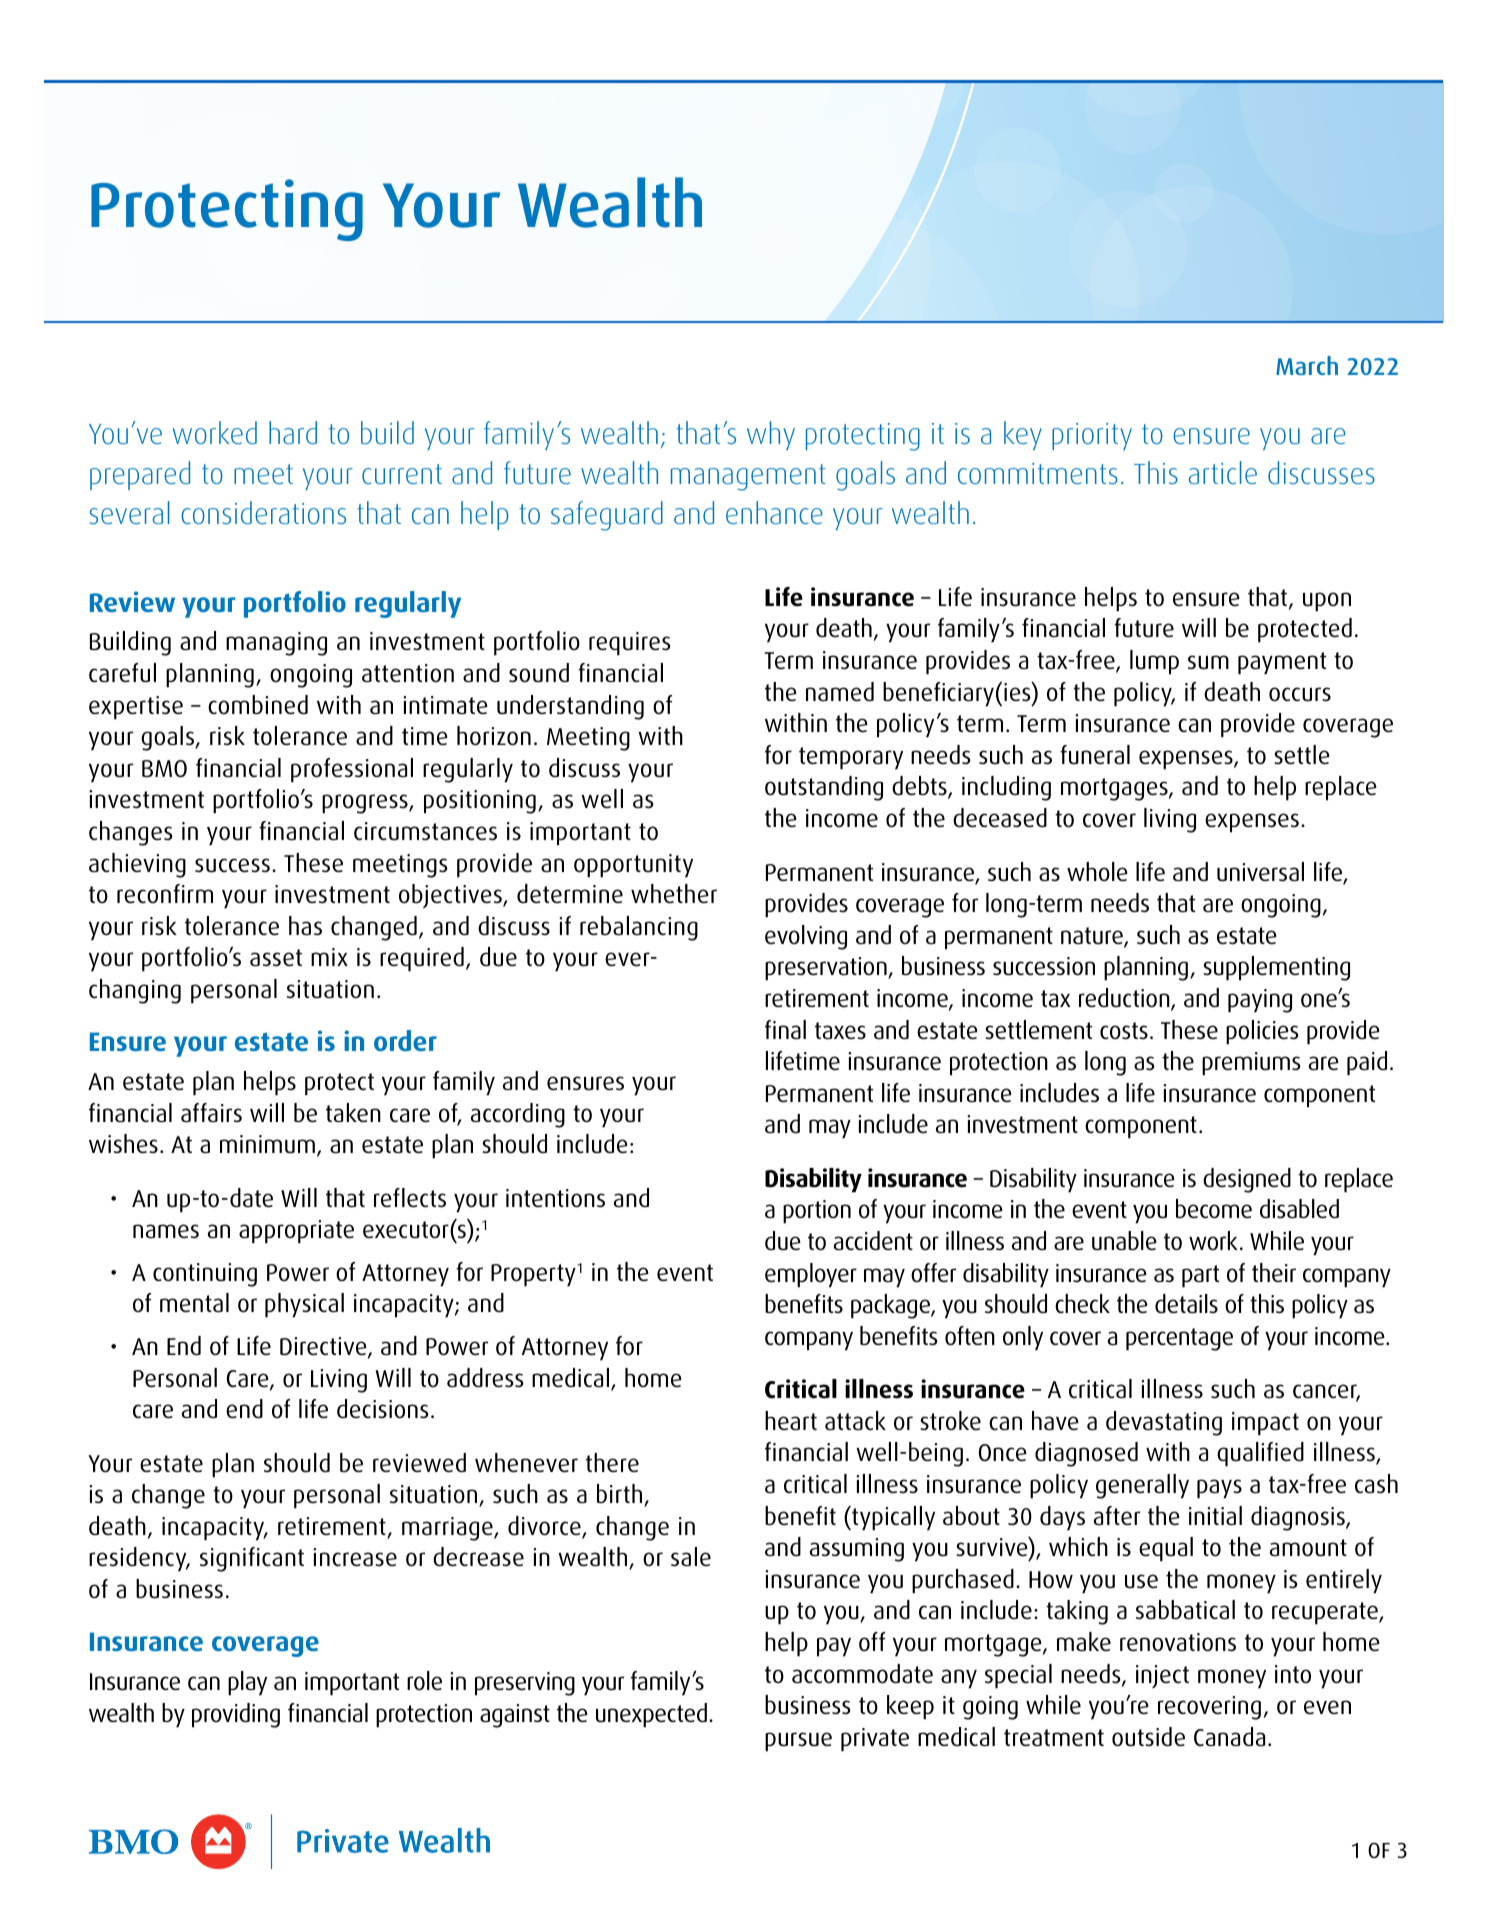 This screenshot has width=1487, height=1925. I want to click on progress, so click(366, 804).
